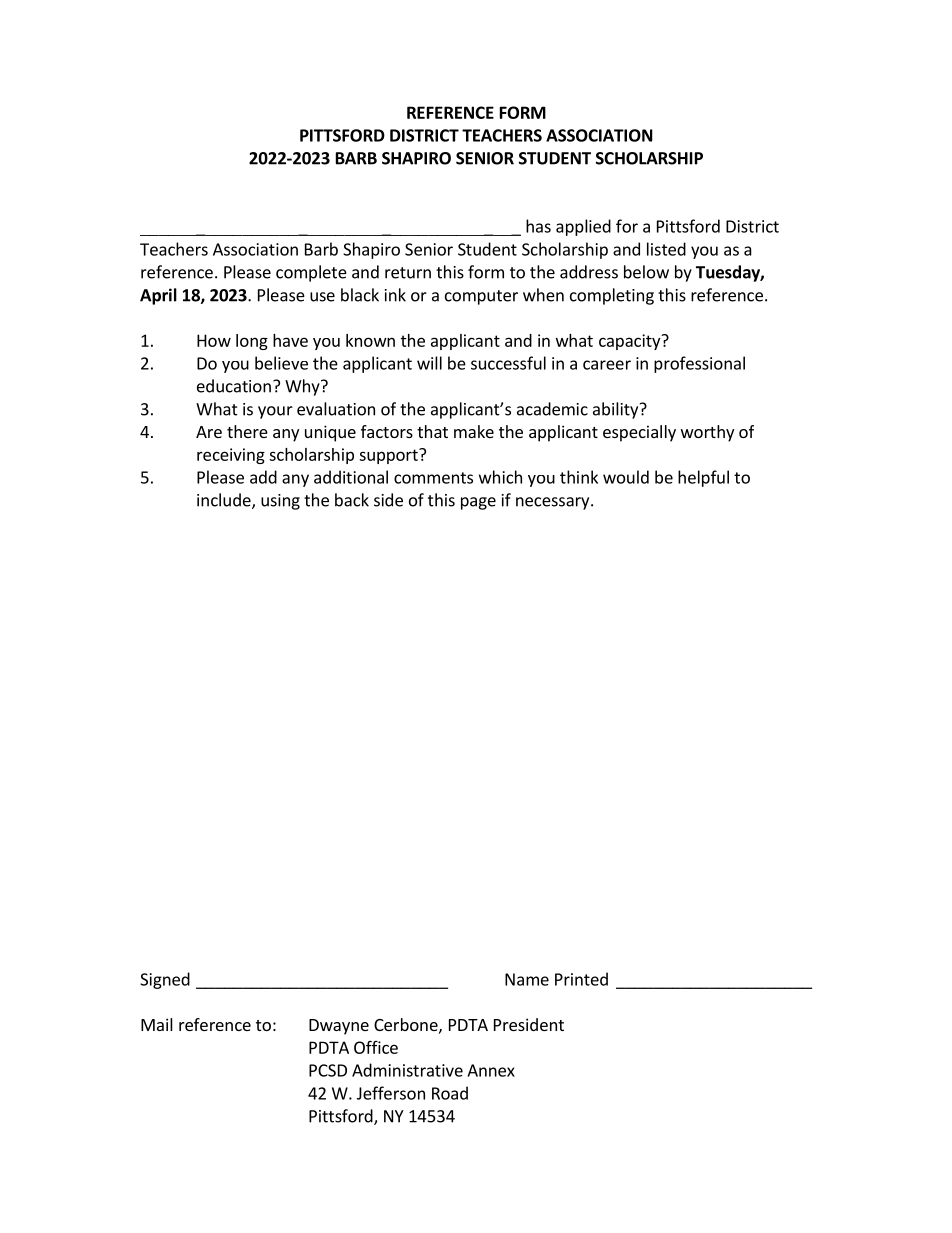 This screenshot has height=1233, width=952. What do you see at coordinates (666, 249) in the screenshot?
I see `listed` at bounding box center [666, 249].
